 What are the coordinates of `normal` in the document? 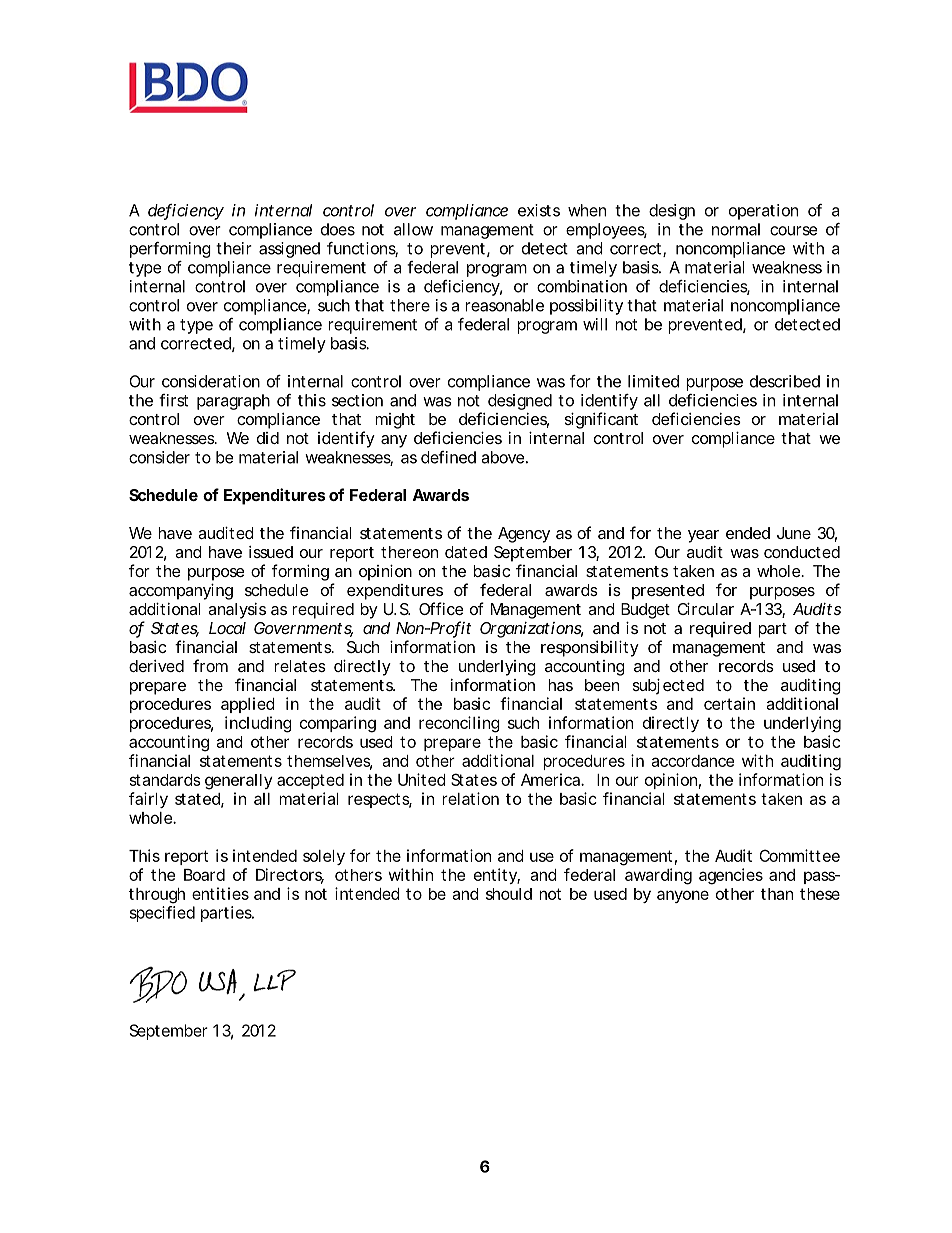 It's located at (736, 229).
